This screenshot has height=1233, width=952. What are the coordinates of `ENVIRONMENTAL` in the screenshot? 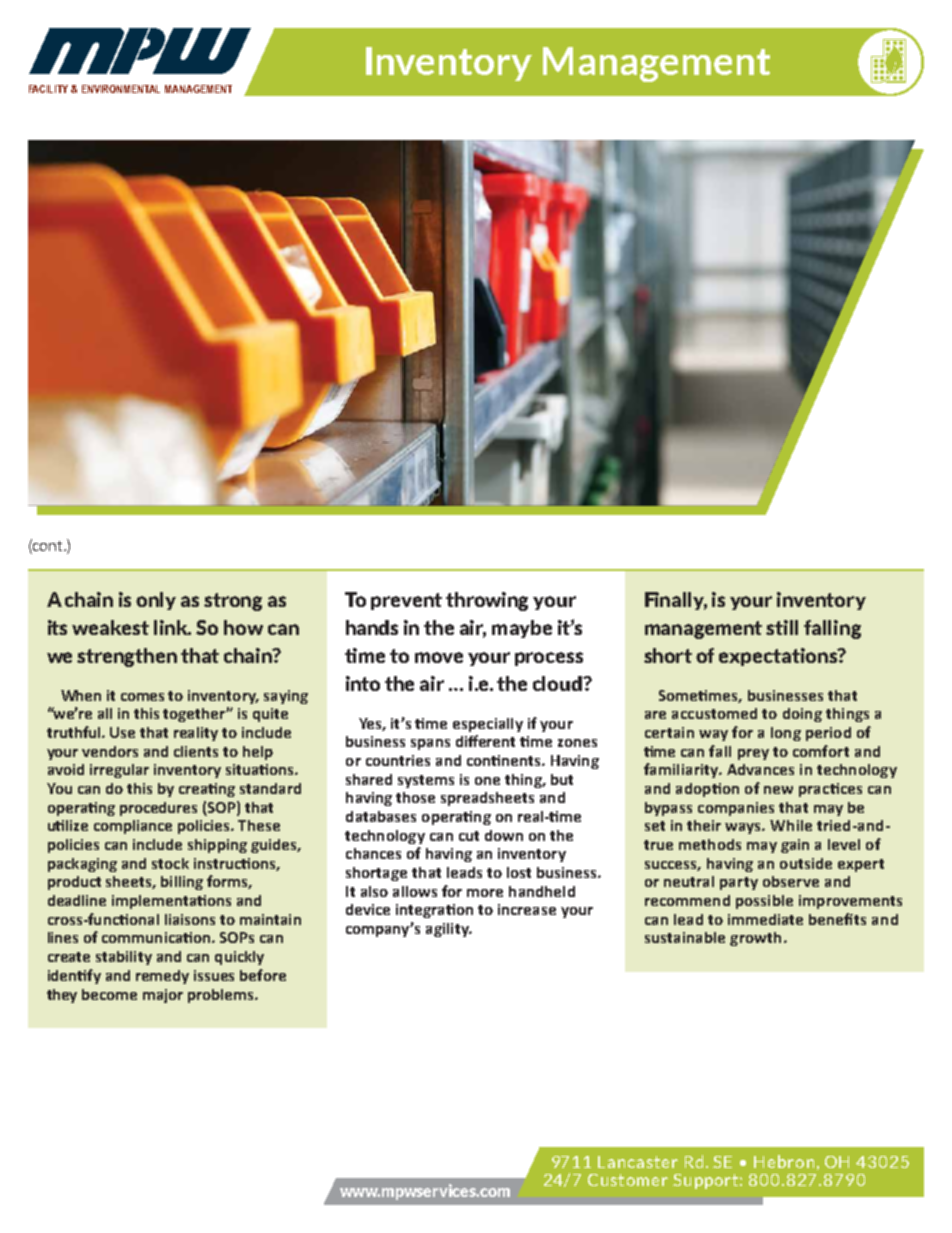 It's located at (121, 89).
